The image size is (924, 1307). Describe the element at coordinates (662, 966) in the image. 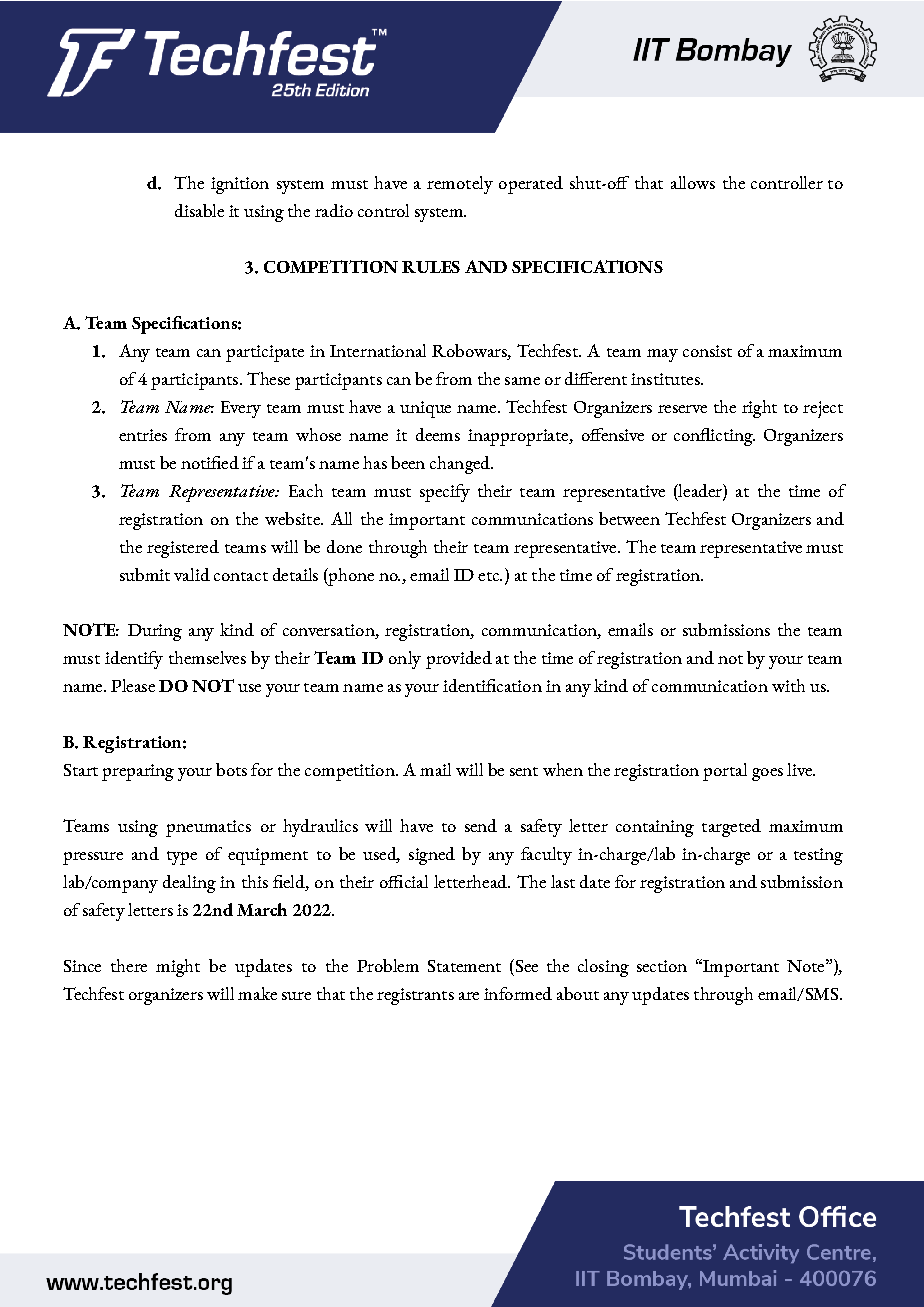

I see `section` at that location.
